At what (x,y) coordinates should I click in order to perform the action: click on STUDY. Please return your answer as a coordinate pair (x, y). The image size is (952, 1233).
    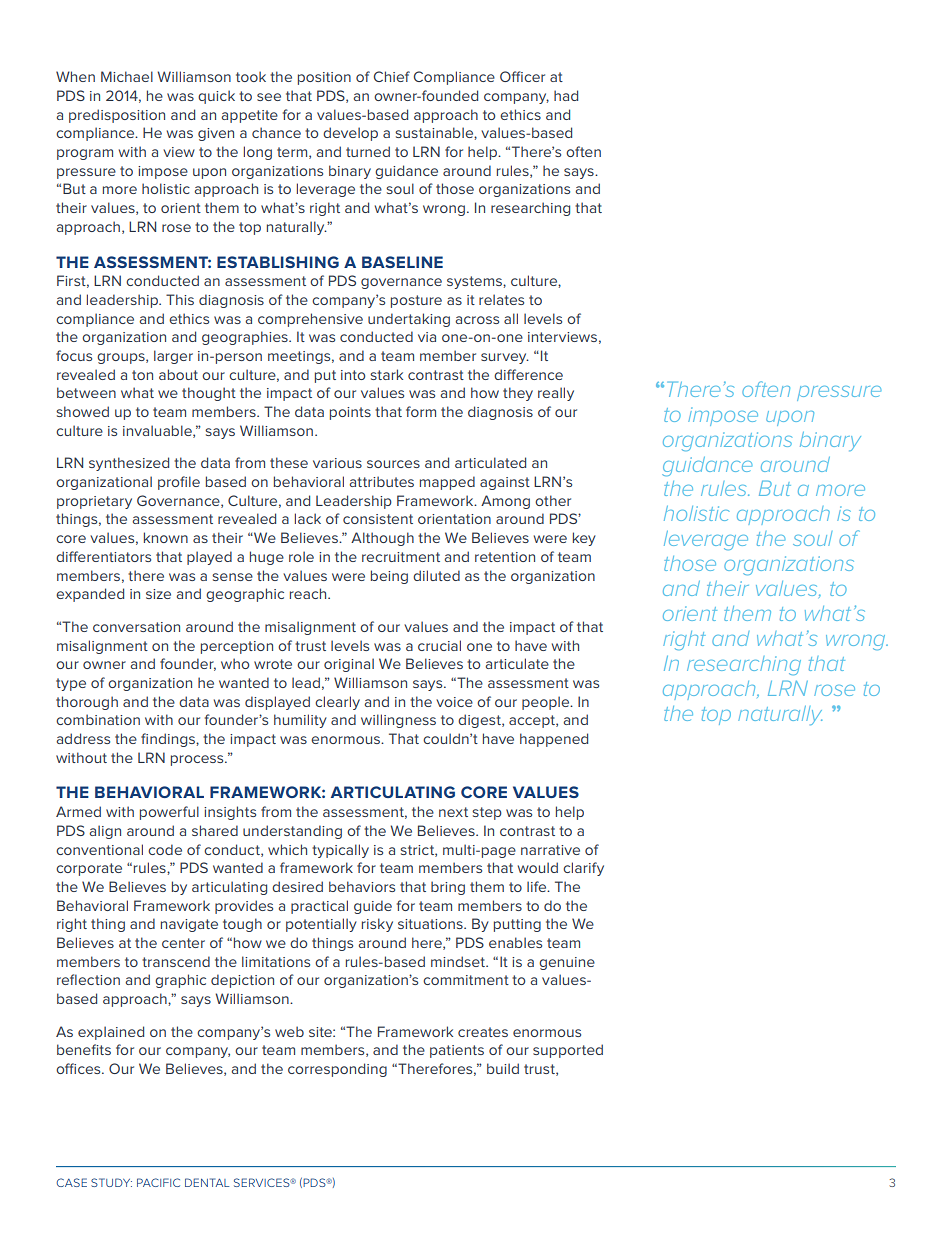
    Looking at the image, I should click on (111, 1182).
